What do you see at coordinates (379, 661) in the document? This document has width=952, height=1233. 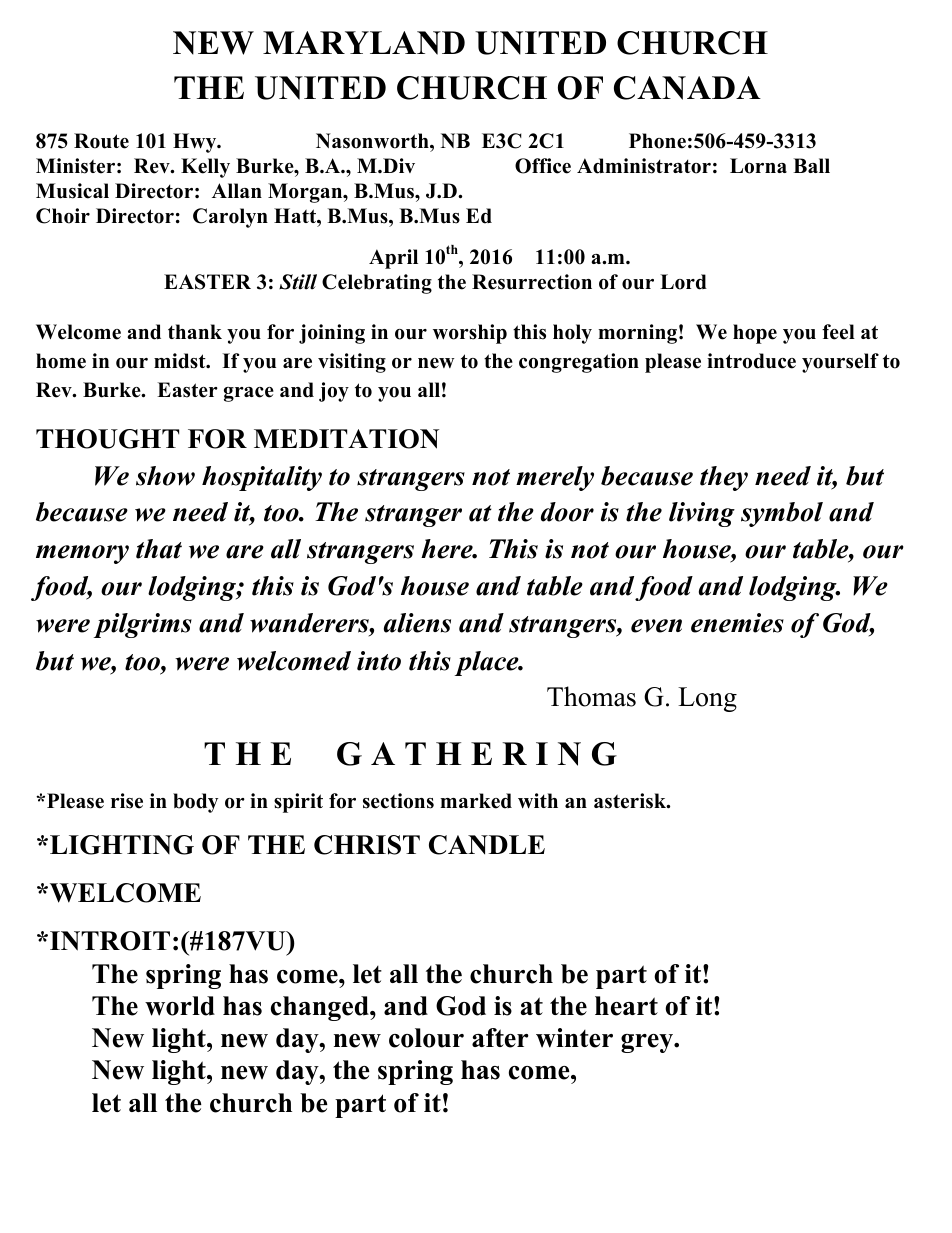 I see `into` at bounding box center [379, 661].
